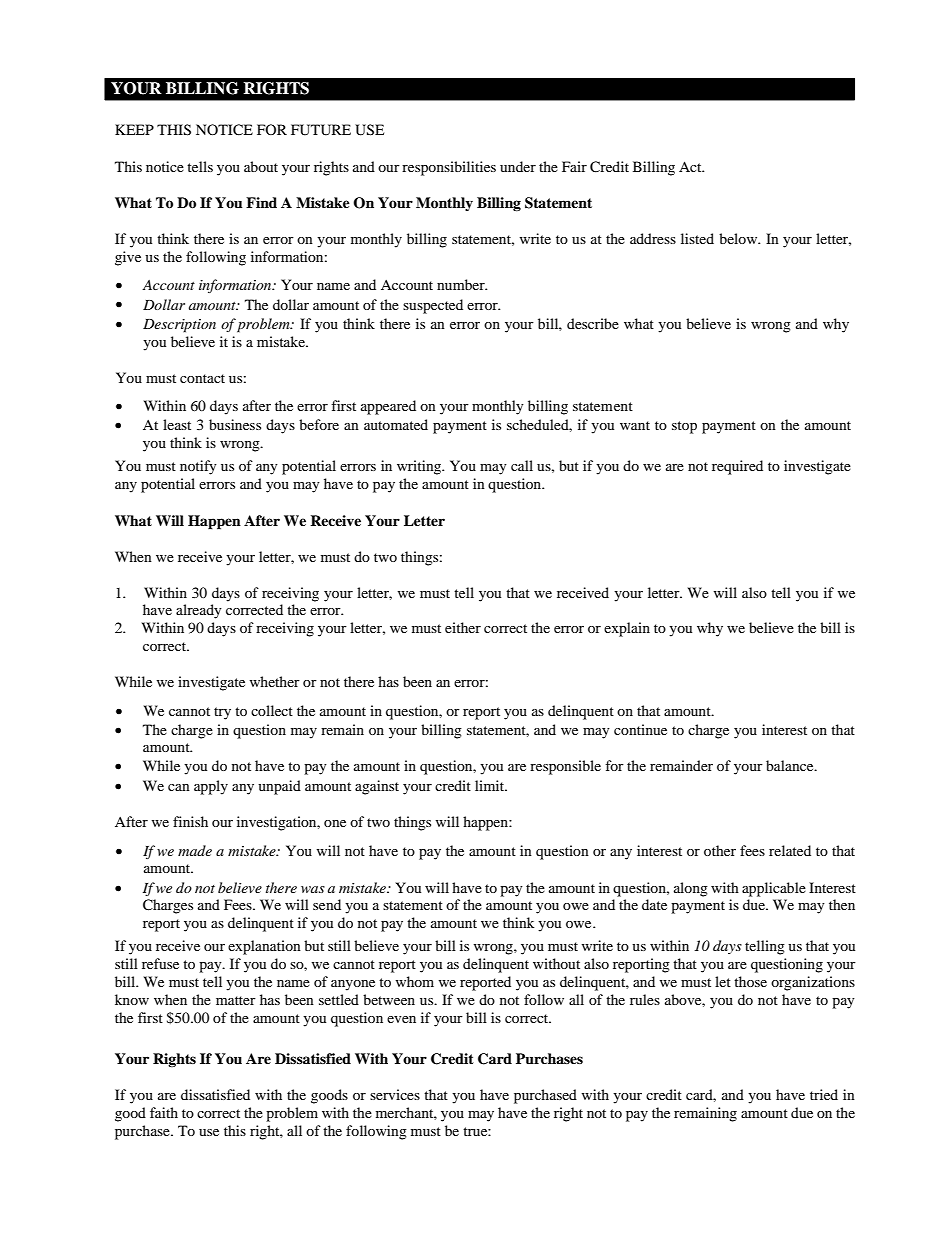  What do you see at coordinates (199, 611) in the screenshot?
I see `already` at bounding box center [199, 611].
